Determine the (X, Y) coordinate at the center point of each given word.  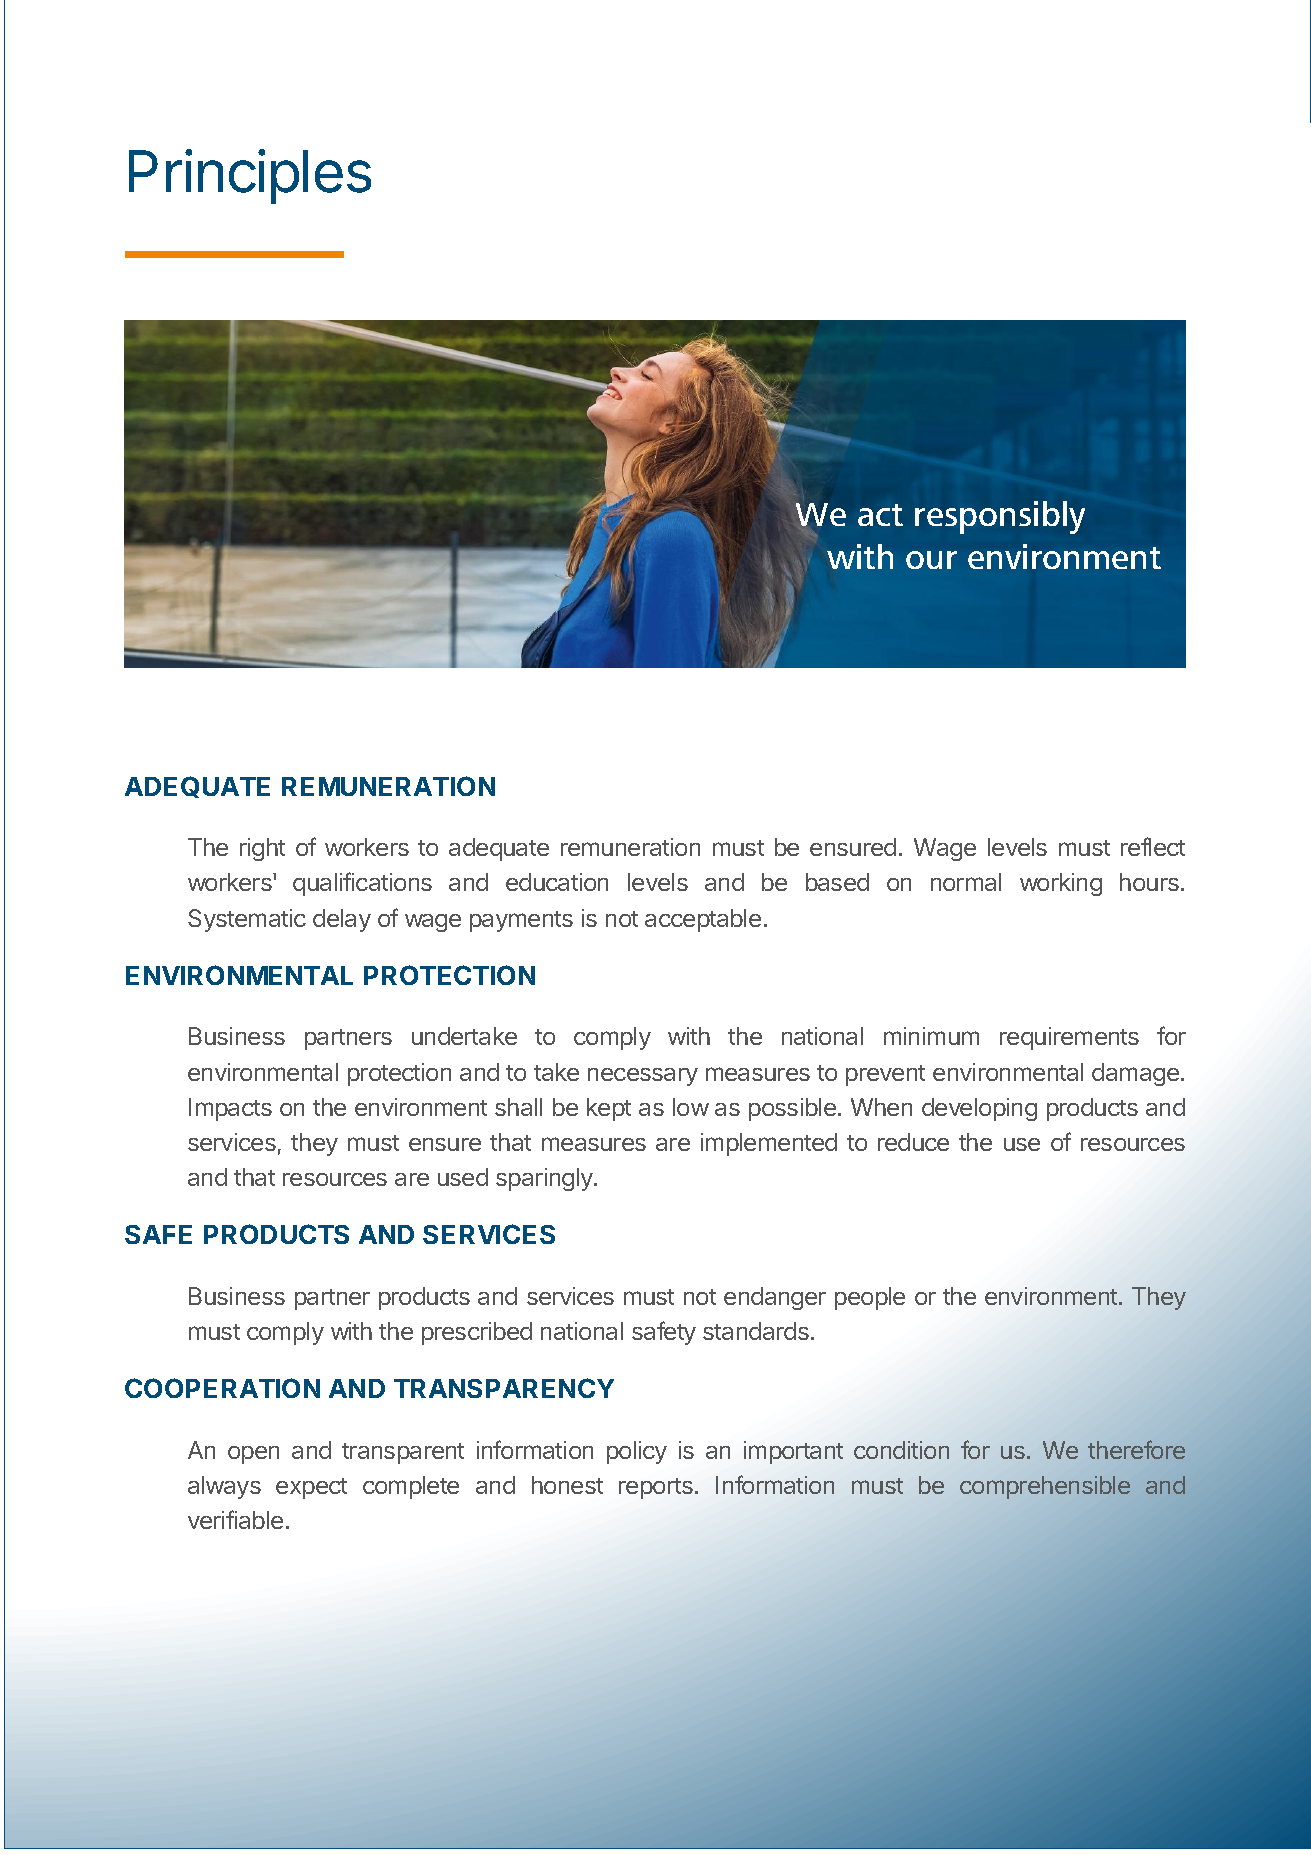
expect (311, 1488)
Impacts (230, 1109)
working (1061, 884)
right (262, 849)
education (557, 882)
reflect (1153, 846)
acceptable (703, 920)
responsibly (1000, 517)
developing (979, 1109)
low (691, 1107)
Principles (250, 176)
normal (966, 882)
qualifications (362, 884)
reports (656, 1488)
